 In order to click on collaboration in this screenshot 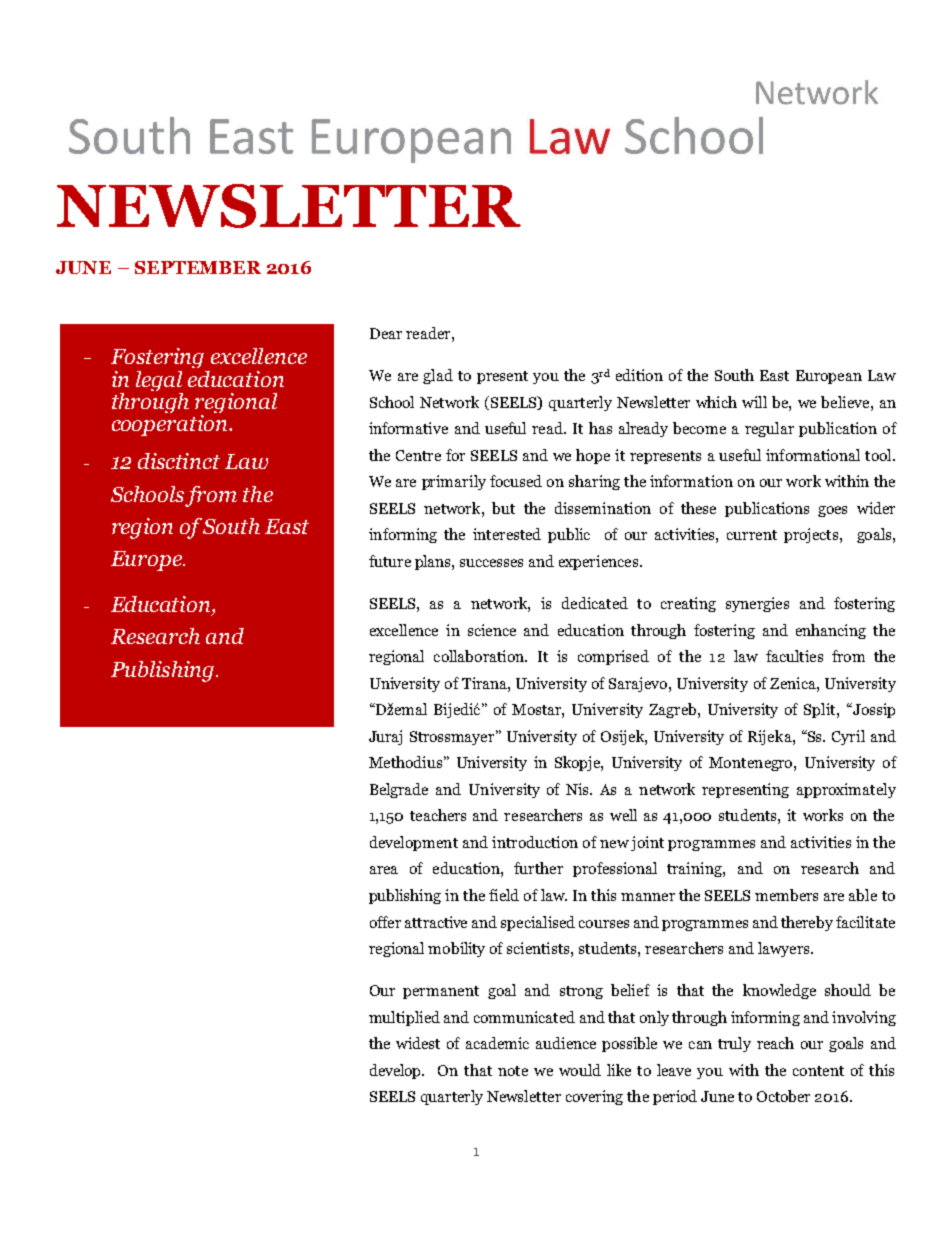, I will do `click(480, 656)`.
